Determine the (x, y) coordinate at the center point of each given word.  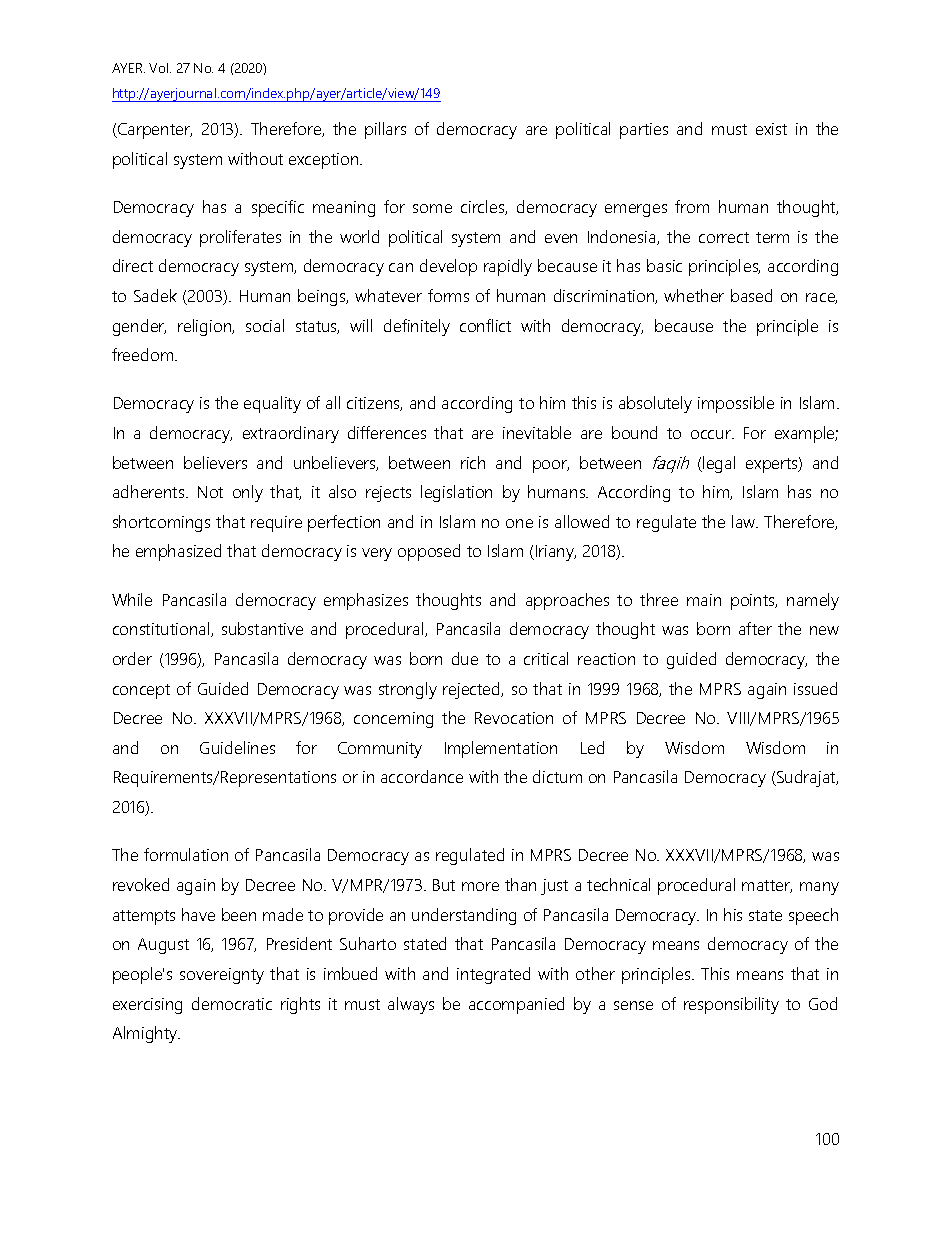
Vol (160, 68)
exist (771, 129)
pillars (385, 130)
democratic (232, 1003)
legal (718, 464)
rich (473, 462)
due (465, 658)
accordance (422, 776)
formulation (186, 854)
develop (448, 267)
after (755, 628)
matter (767, 886)
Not (210, 492)
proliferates (240, 238)
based (751, 295)
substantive (262, 628)
